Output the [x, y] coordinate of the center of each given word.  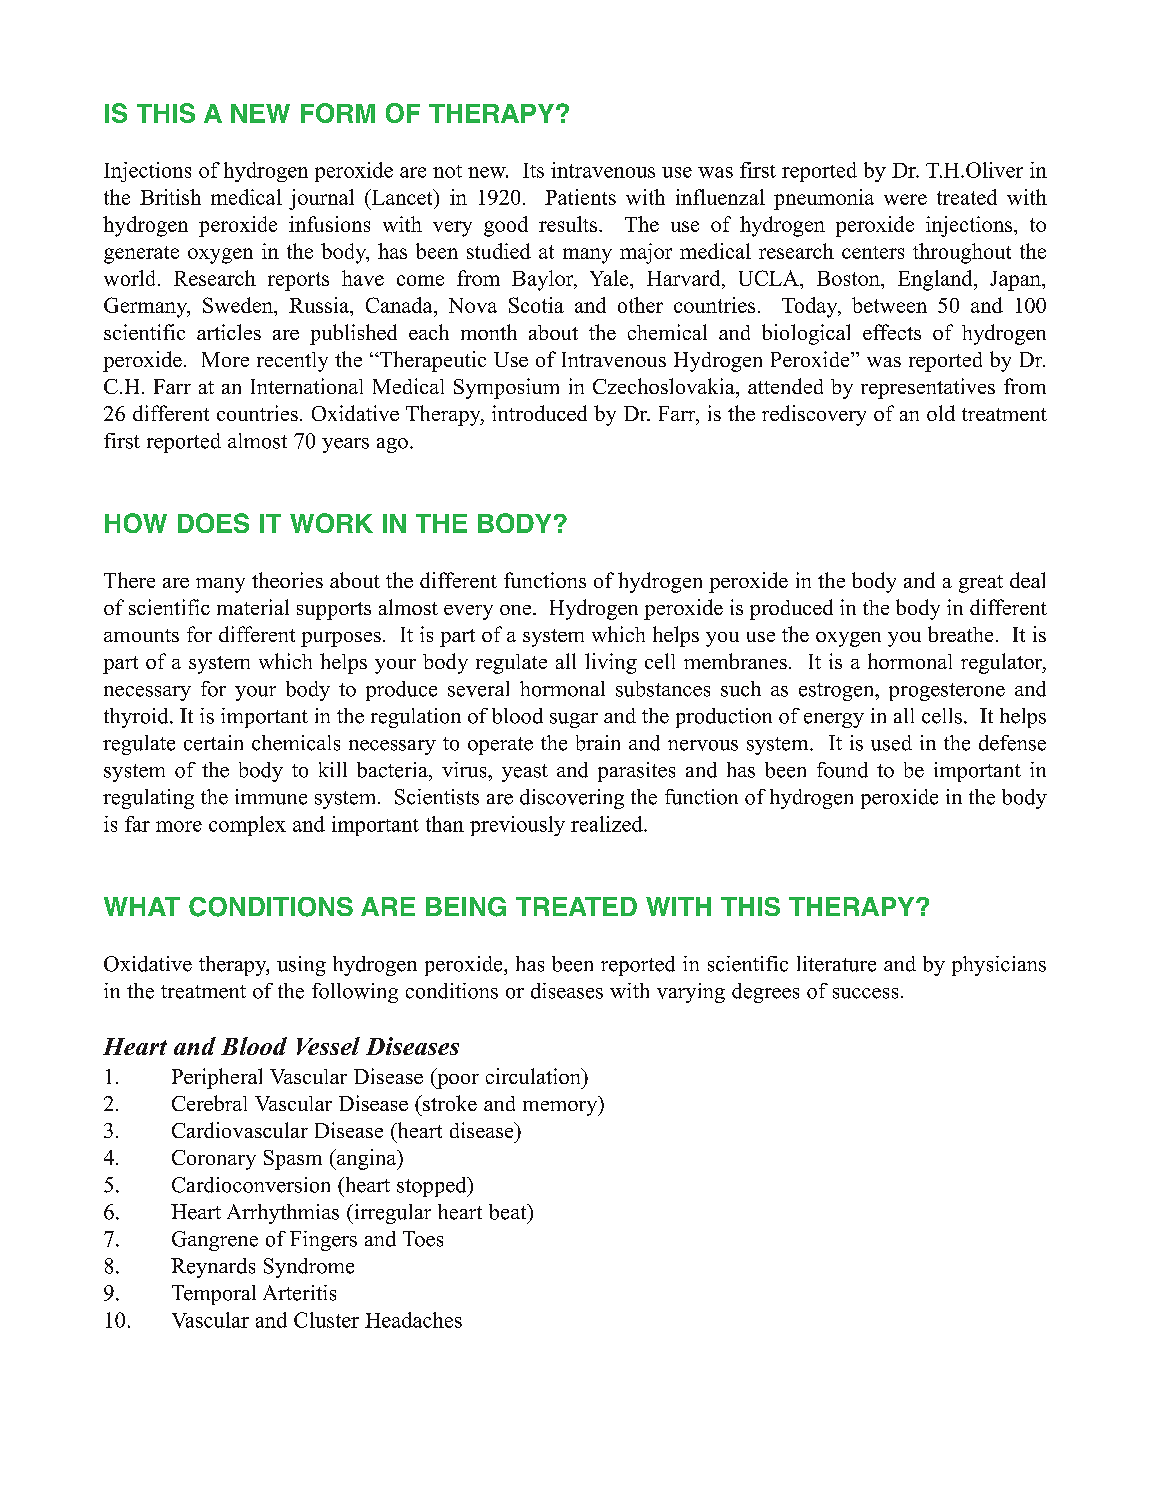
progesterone [947, 692]
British [170, 197]
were [905, 199]
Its [533, 170]
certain [213, 743]
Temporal [214, 1295]
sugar [574, 720]
